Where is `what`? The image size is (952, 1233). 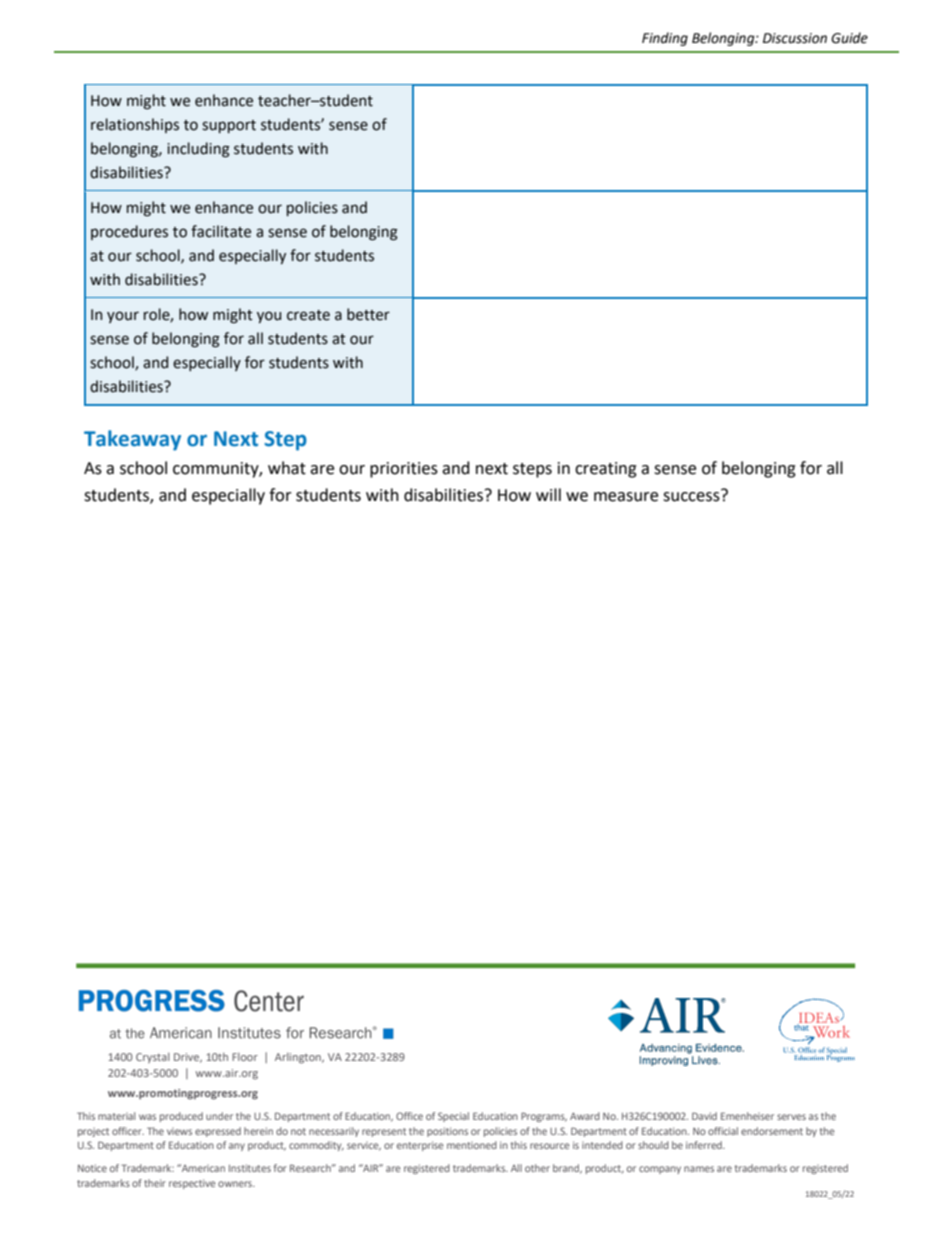
what is located at coordinates (287, 468).
